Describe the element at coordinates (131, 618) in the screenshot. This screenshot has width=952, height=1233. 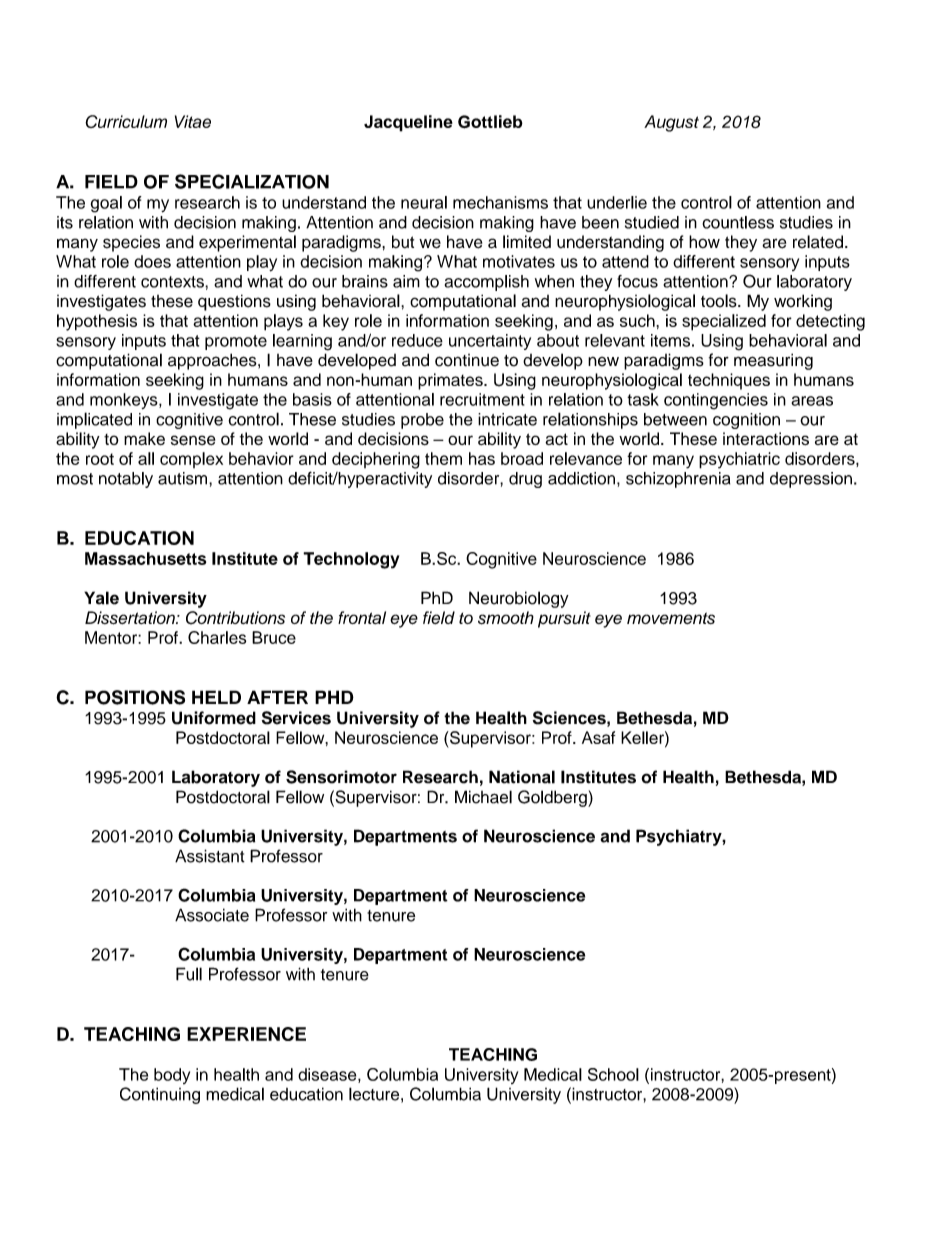
I see `Dissertation` at that location.
